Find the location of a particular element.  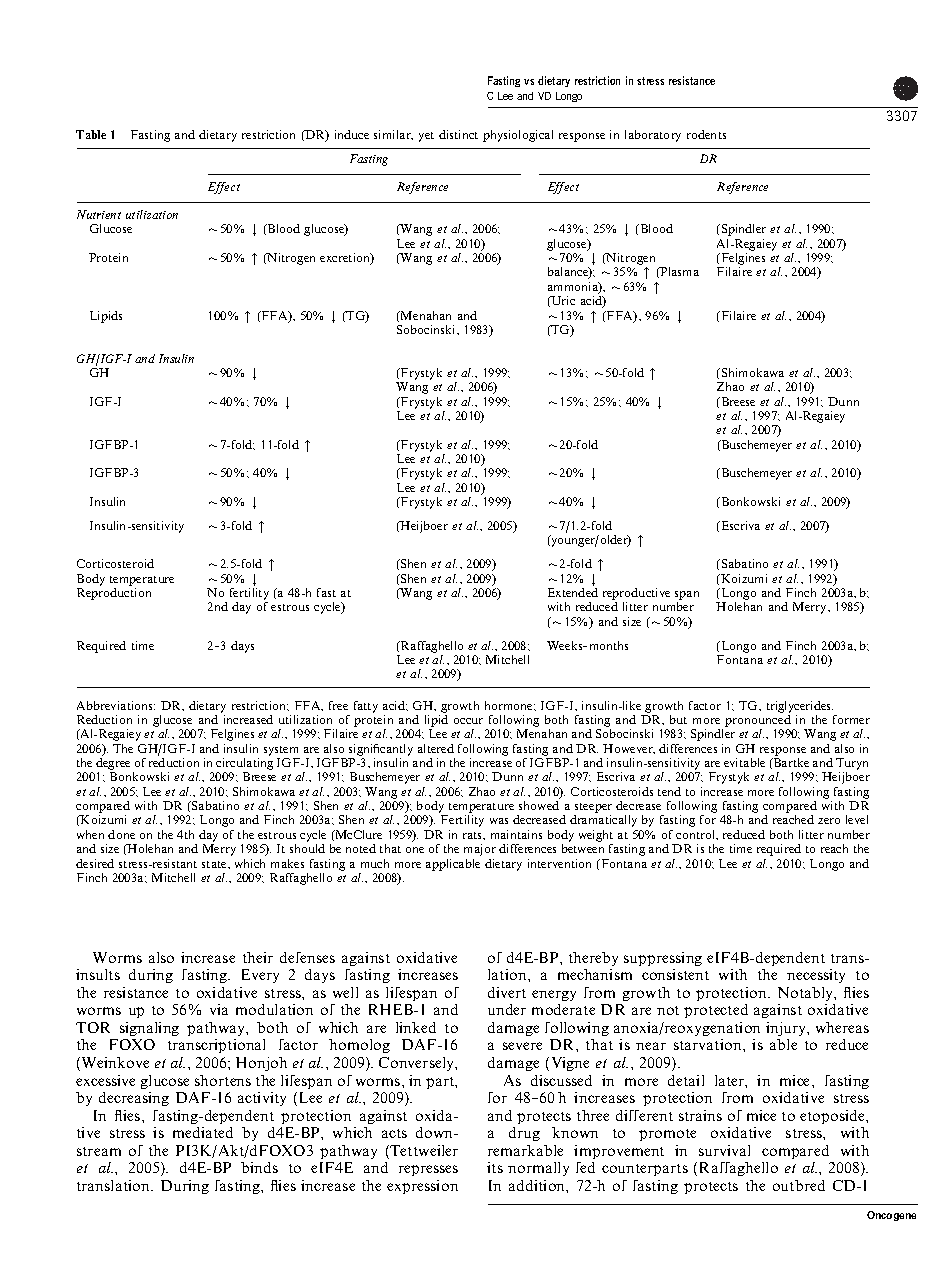

triglycerides is located at coordinates (800, 707).
